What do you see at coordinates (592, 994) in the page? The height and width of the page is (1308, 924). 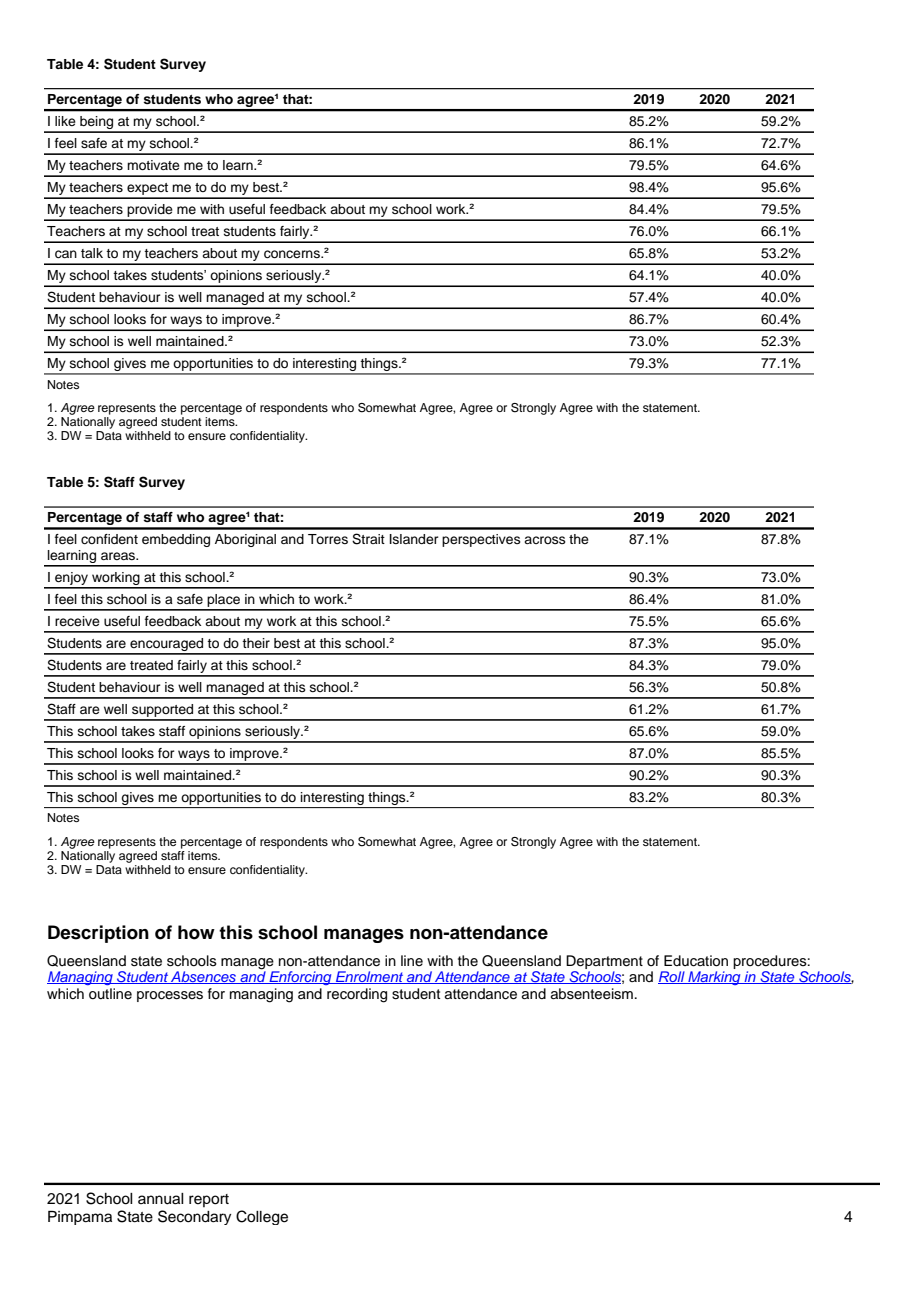 I see `absenteeism` at bounding box center [592, 994].
